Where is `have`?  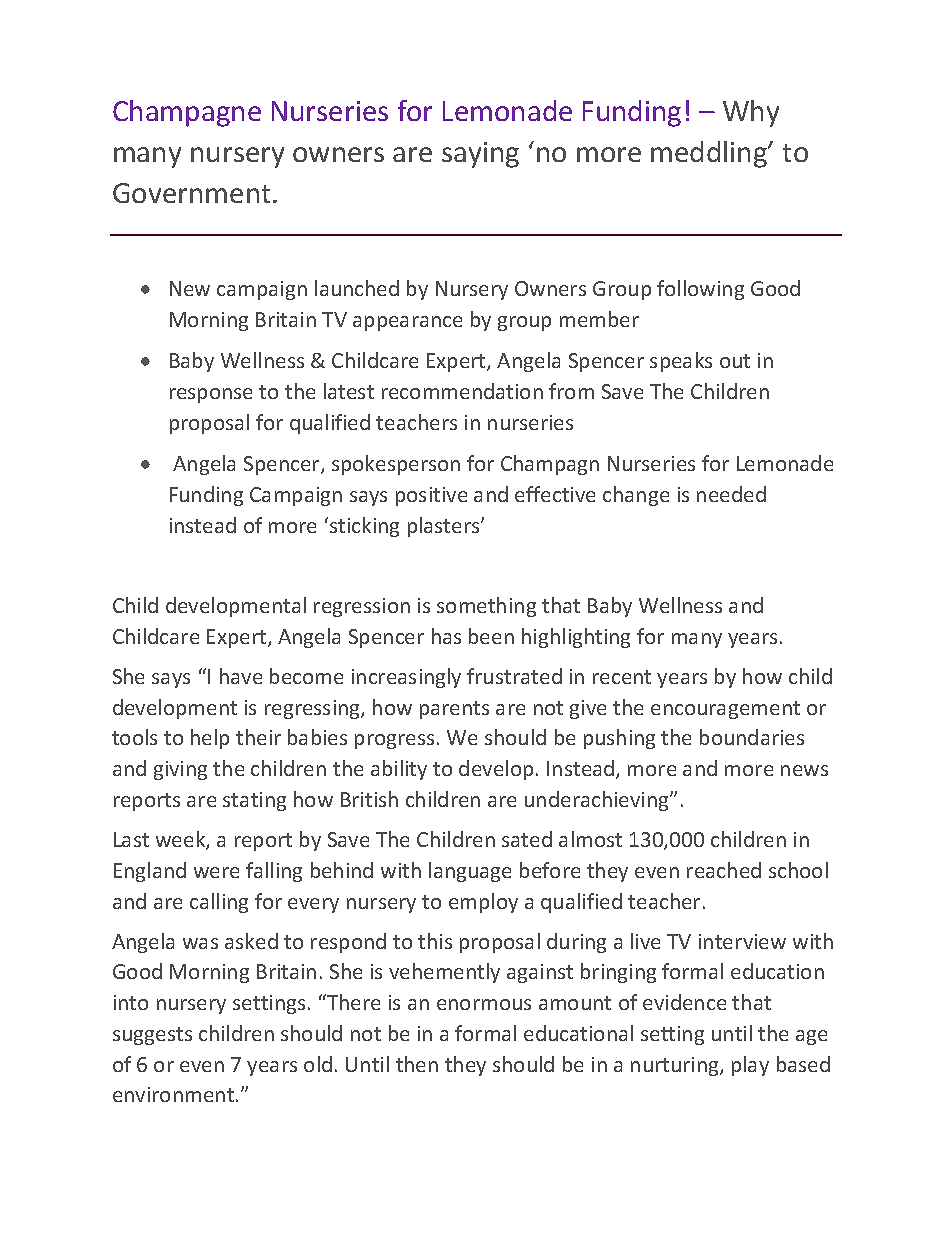
have is located at coordinates (241, 676).
